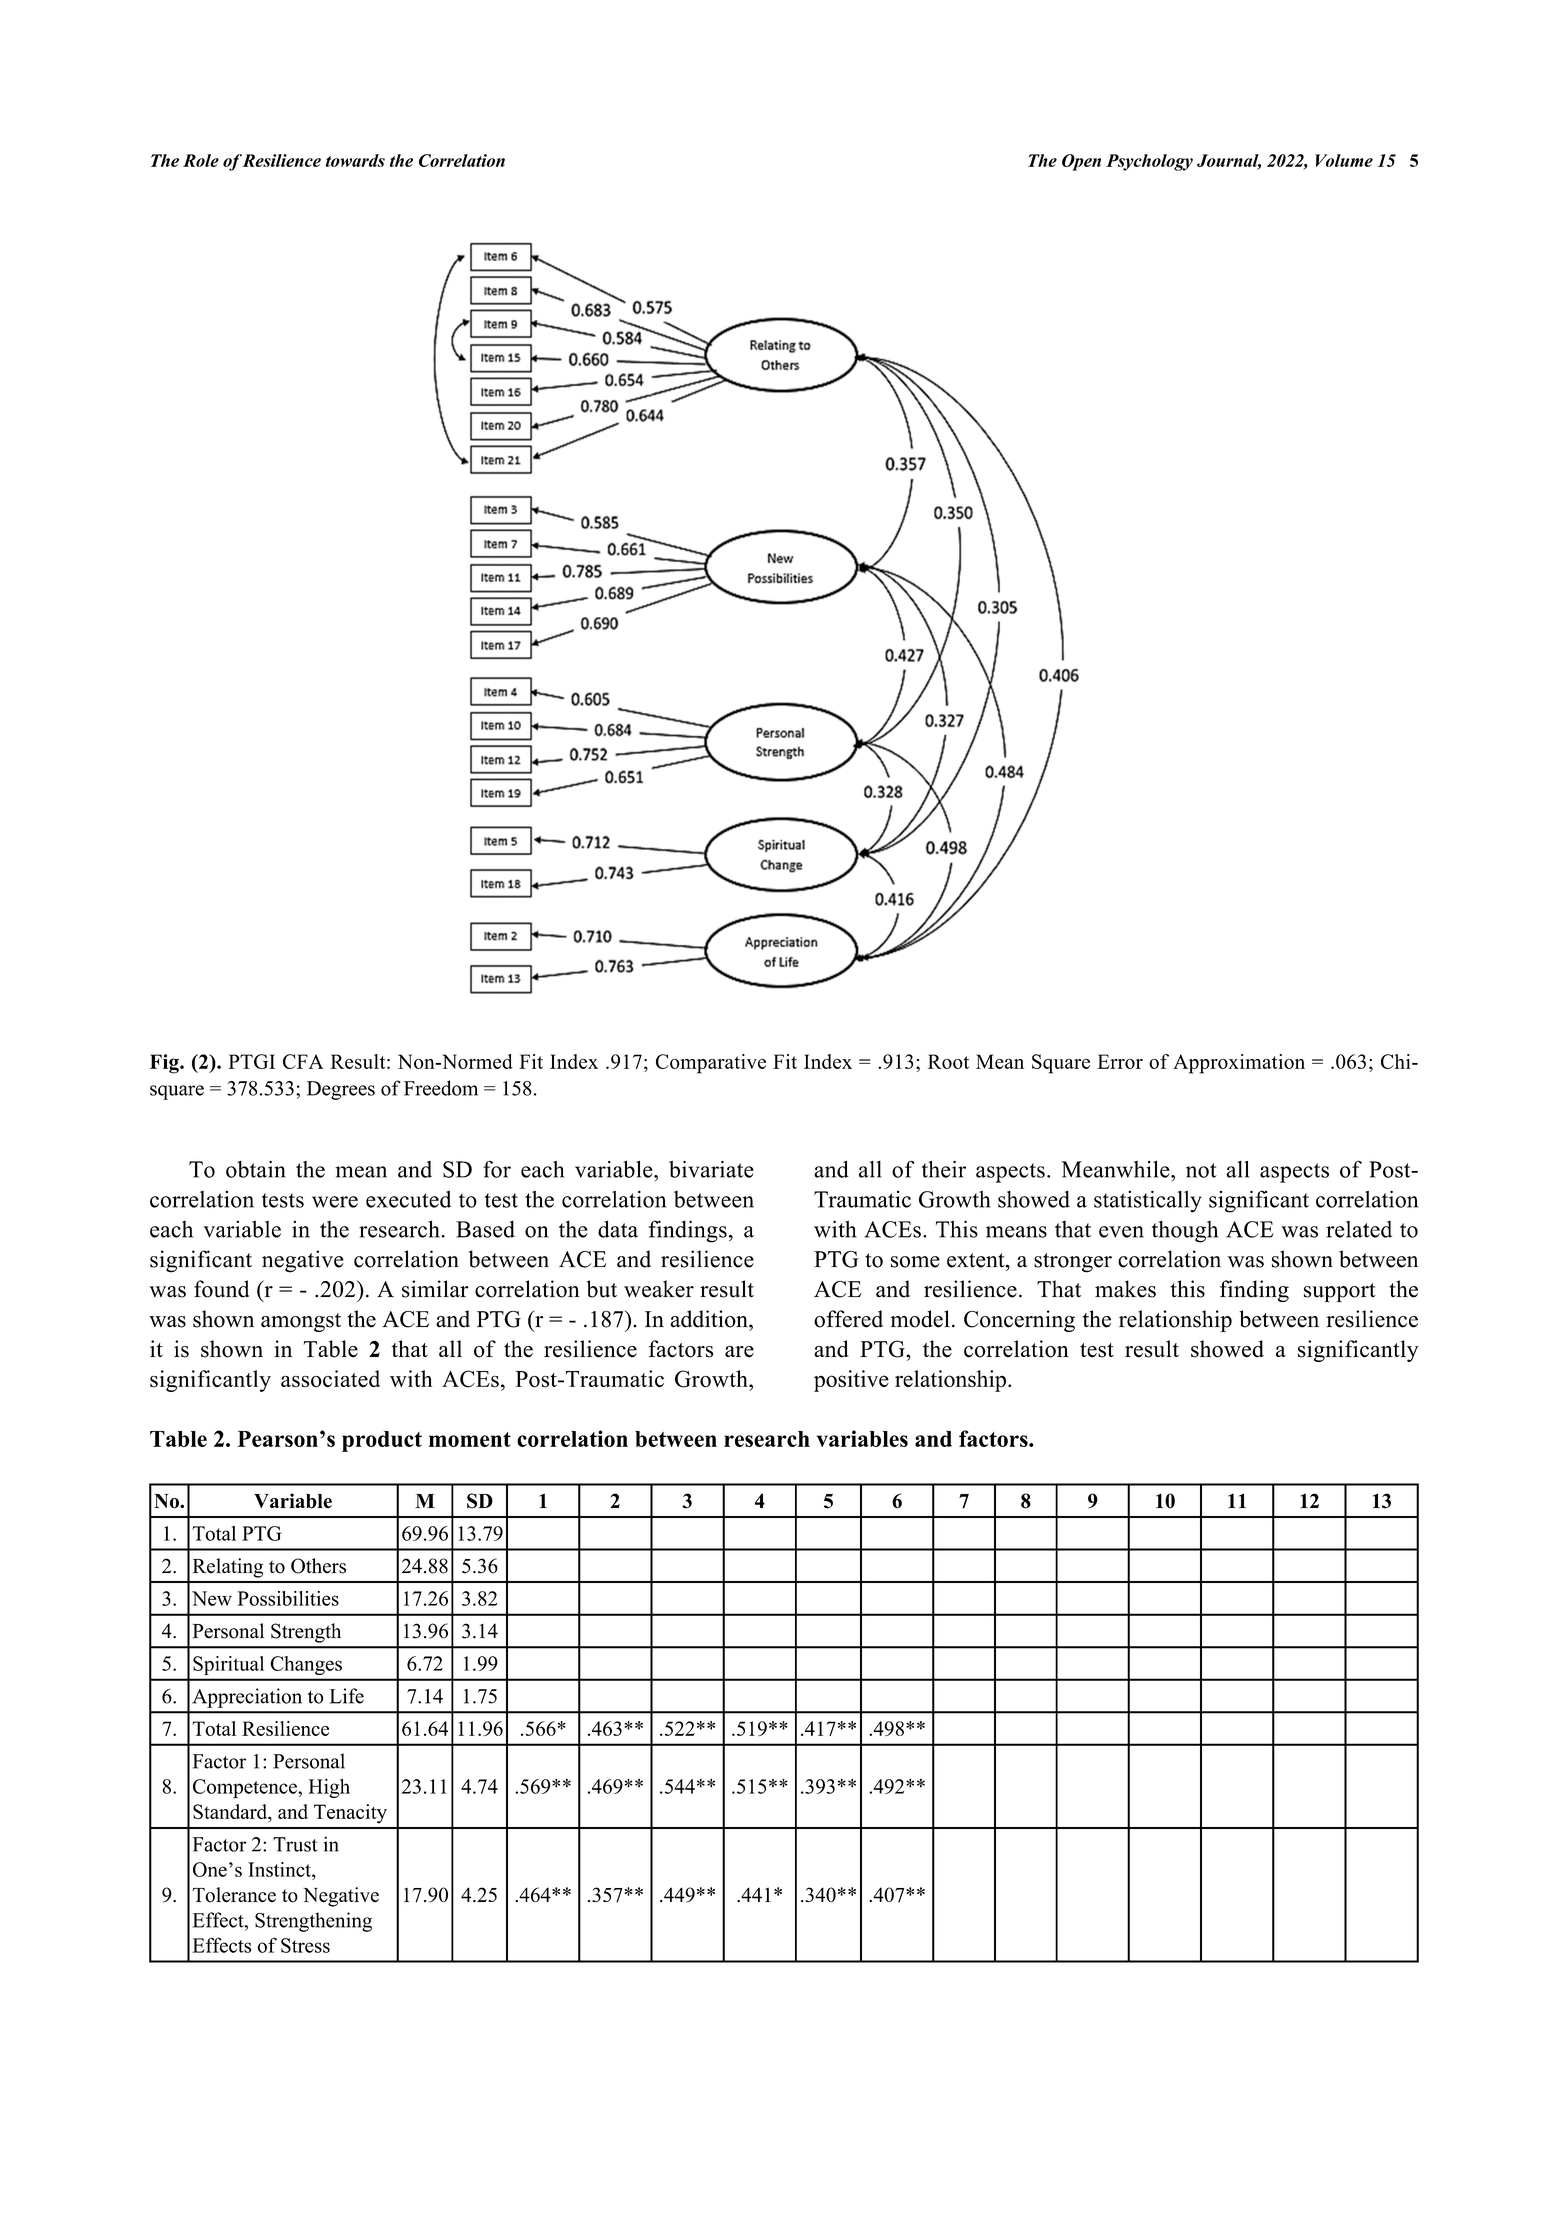 Image resolution: width=1568 pixels, height=2218 pixels. Describe the element at coordinates (355, 160) in the screenshot. I see `towards` at that location.
